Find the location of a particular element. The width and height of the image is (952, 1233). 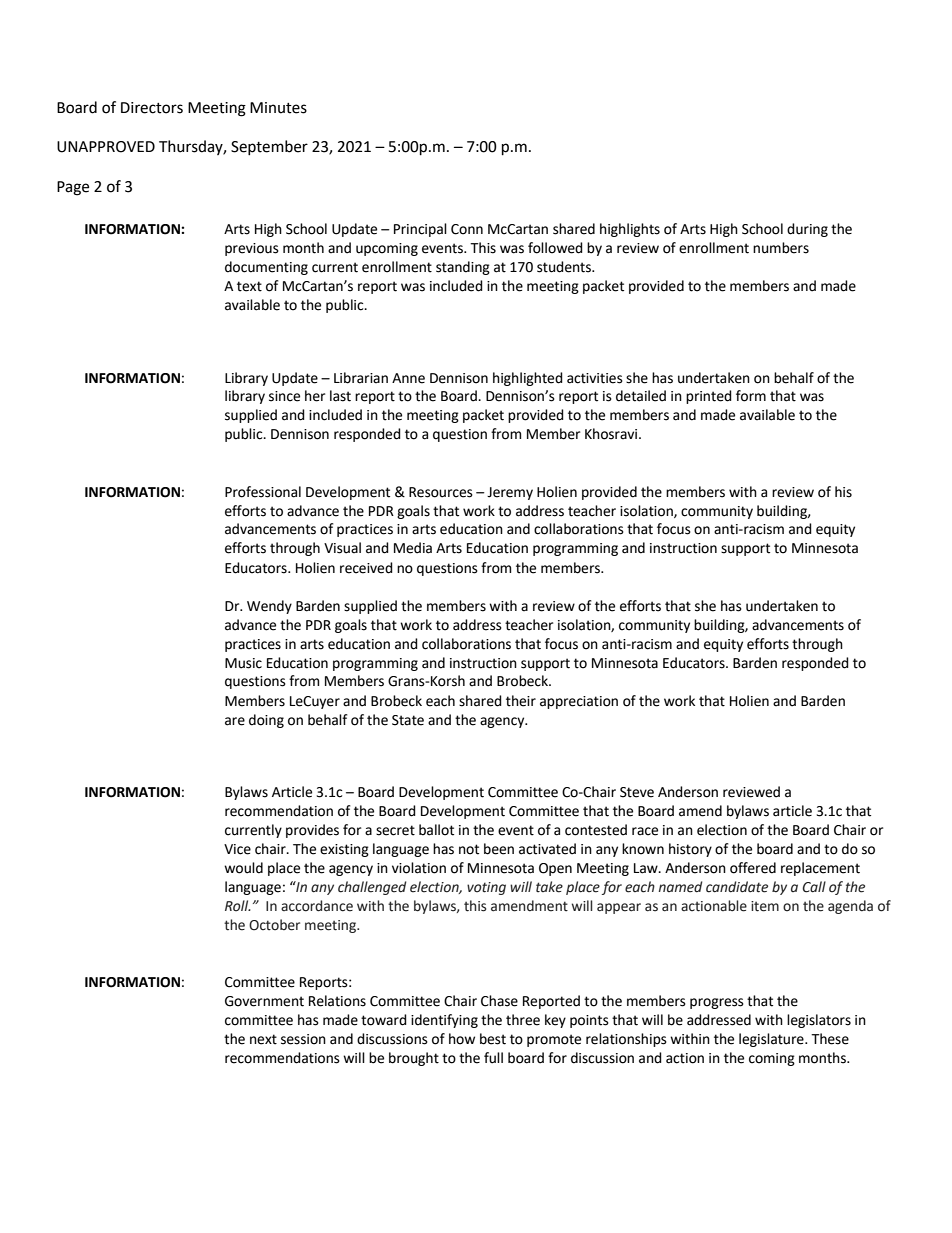

doing is located at coordinates (266, 721).
